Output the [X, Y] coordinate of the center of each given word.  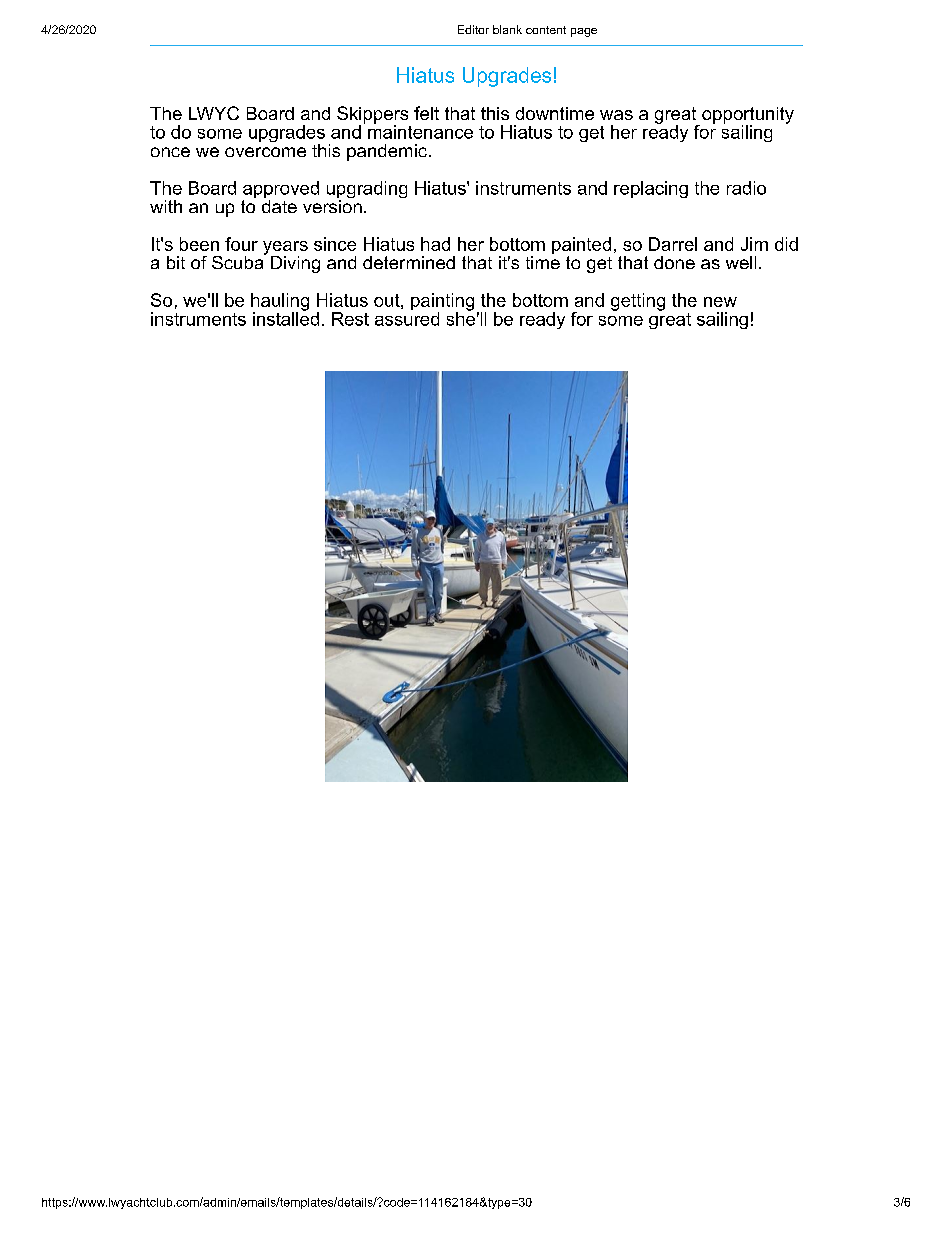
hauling [280, 303]
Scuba [239, 261]
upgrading [367, 191]
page [584, 32]
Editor [473, 29]
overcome [265, 152]
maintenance [420, 131]
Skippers [372, 116]
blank [507, 29]
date [279, 205]
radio [746, 188]
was [616, 115]
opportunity [746, 116]
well [741, 262]
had [435, 244]
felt [426, 113]
